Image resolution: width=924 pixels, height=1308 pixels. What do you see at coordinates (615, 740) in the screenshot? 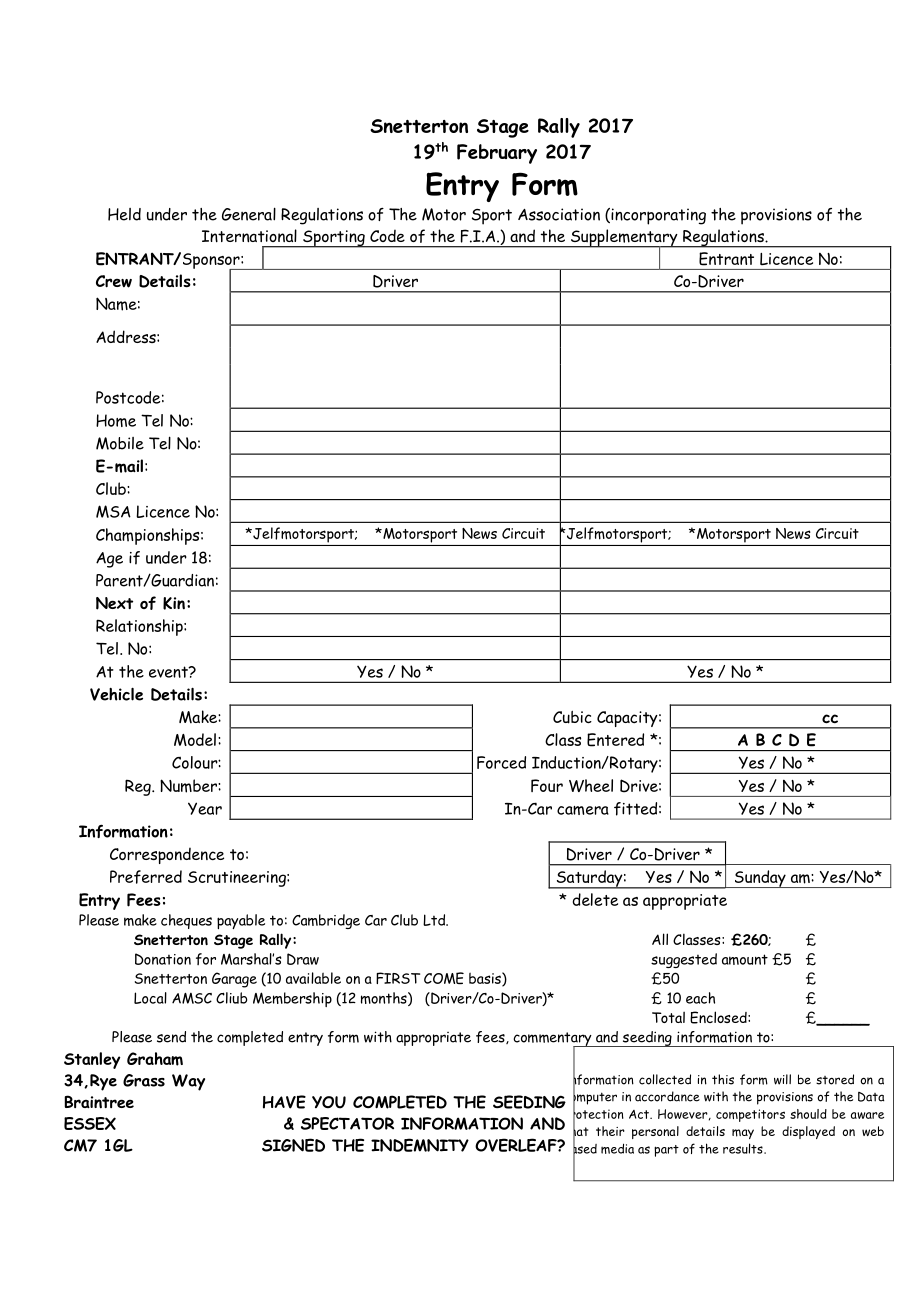
I see `Entered` at bounding box center [615, 740].
